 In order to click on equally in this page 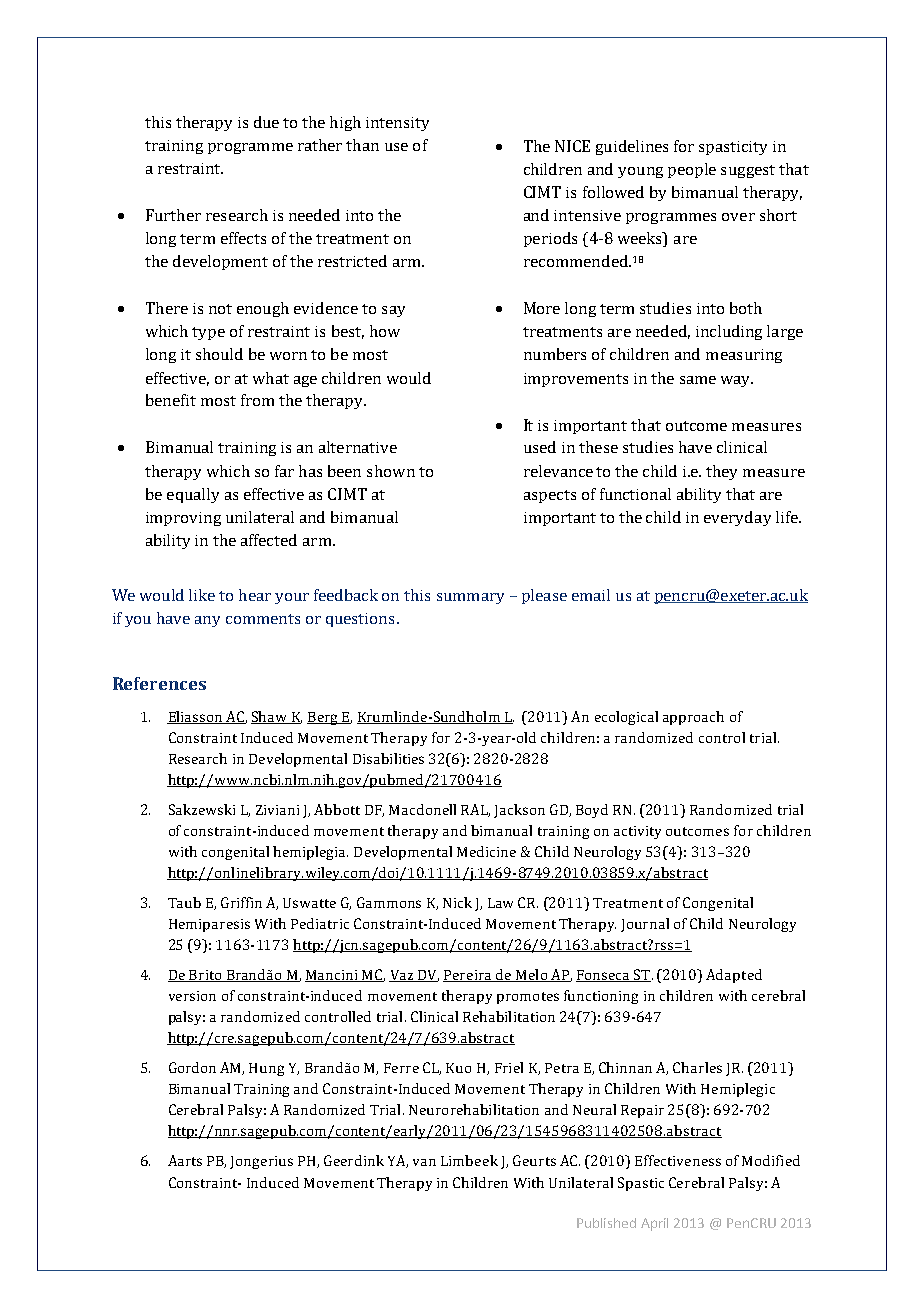, I will do `click(193, 495)`.
